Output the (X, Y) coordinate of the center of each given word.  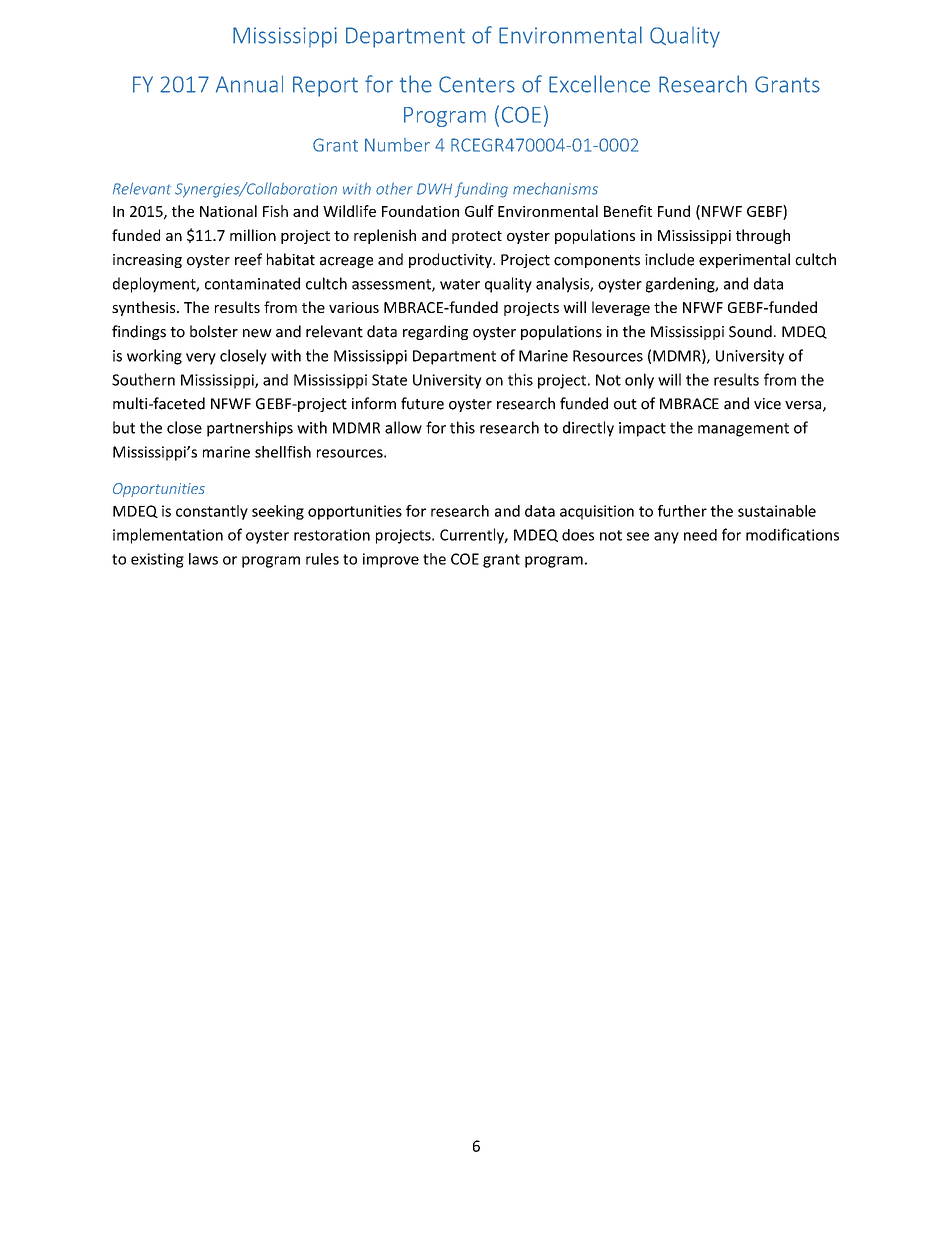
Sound (750, 331)
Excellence (599, 84)
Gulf (479, 211)
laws (203, 559)
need (700, 535)
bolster (214, 331)
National (228, 211)
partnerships (250, 429)
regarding (435, 332)
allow (403, 427)
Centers (477, 84)
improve (391, 560)
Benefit (628, 211)
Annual (249, 84)
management (743, 430)
